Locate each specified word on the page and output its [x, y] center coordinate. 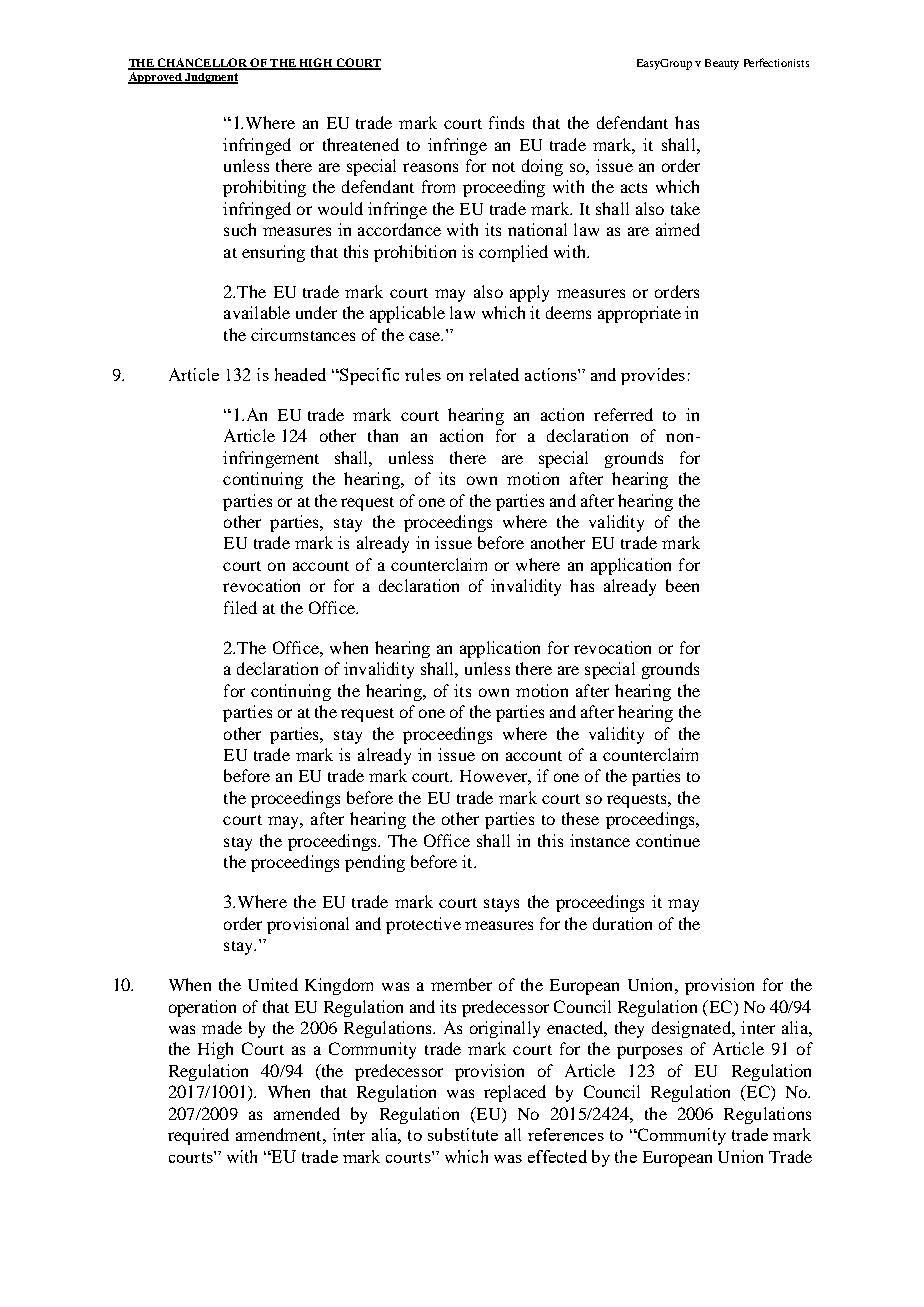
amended [307, 1113]
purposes [649, 1052]
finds [506, 122]
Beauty [722, 64]
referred [623, 414]
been [682, 585]
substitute [463, 1134]
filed [240, 607]
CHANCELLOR [202, 63]
